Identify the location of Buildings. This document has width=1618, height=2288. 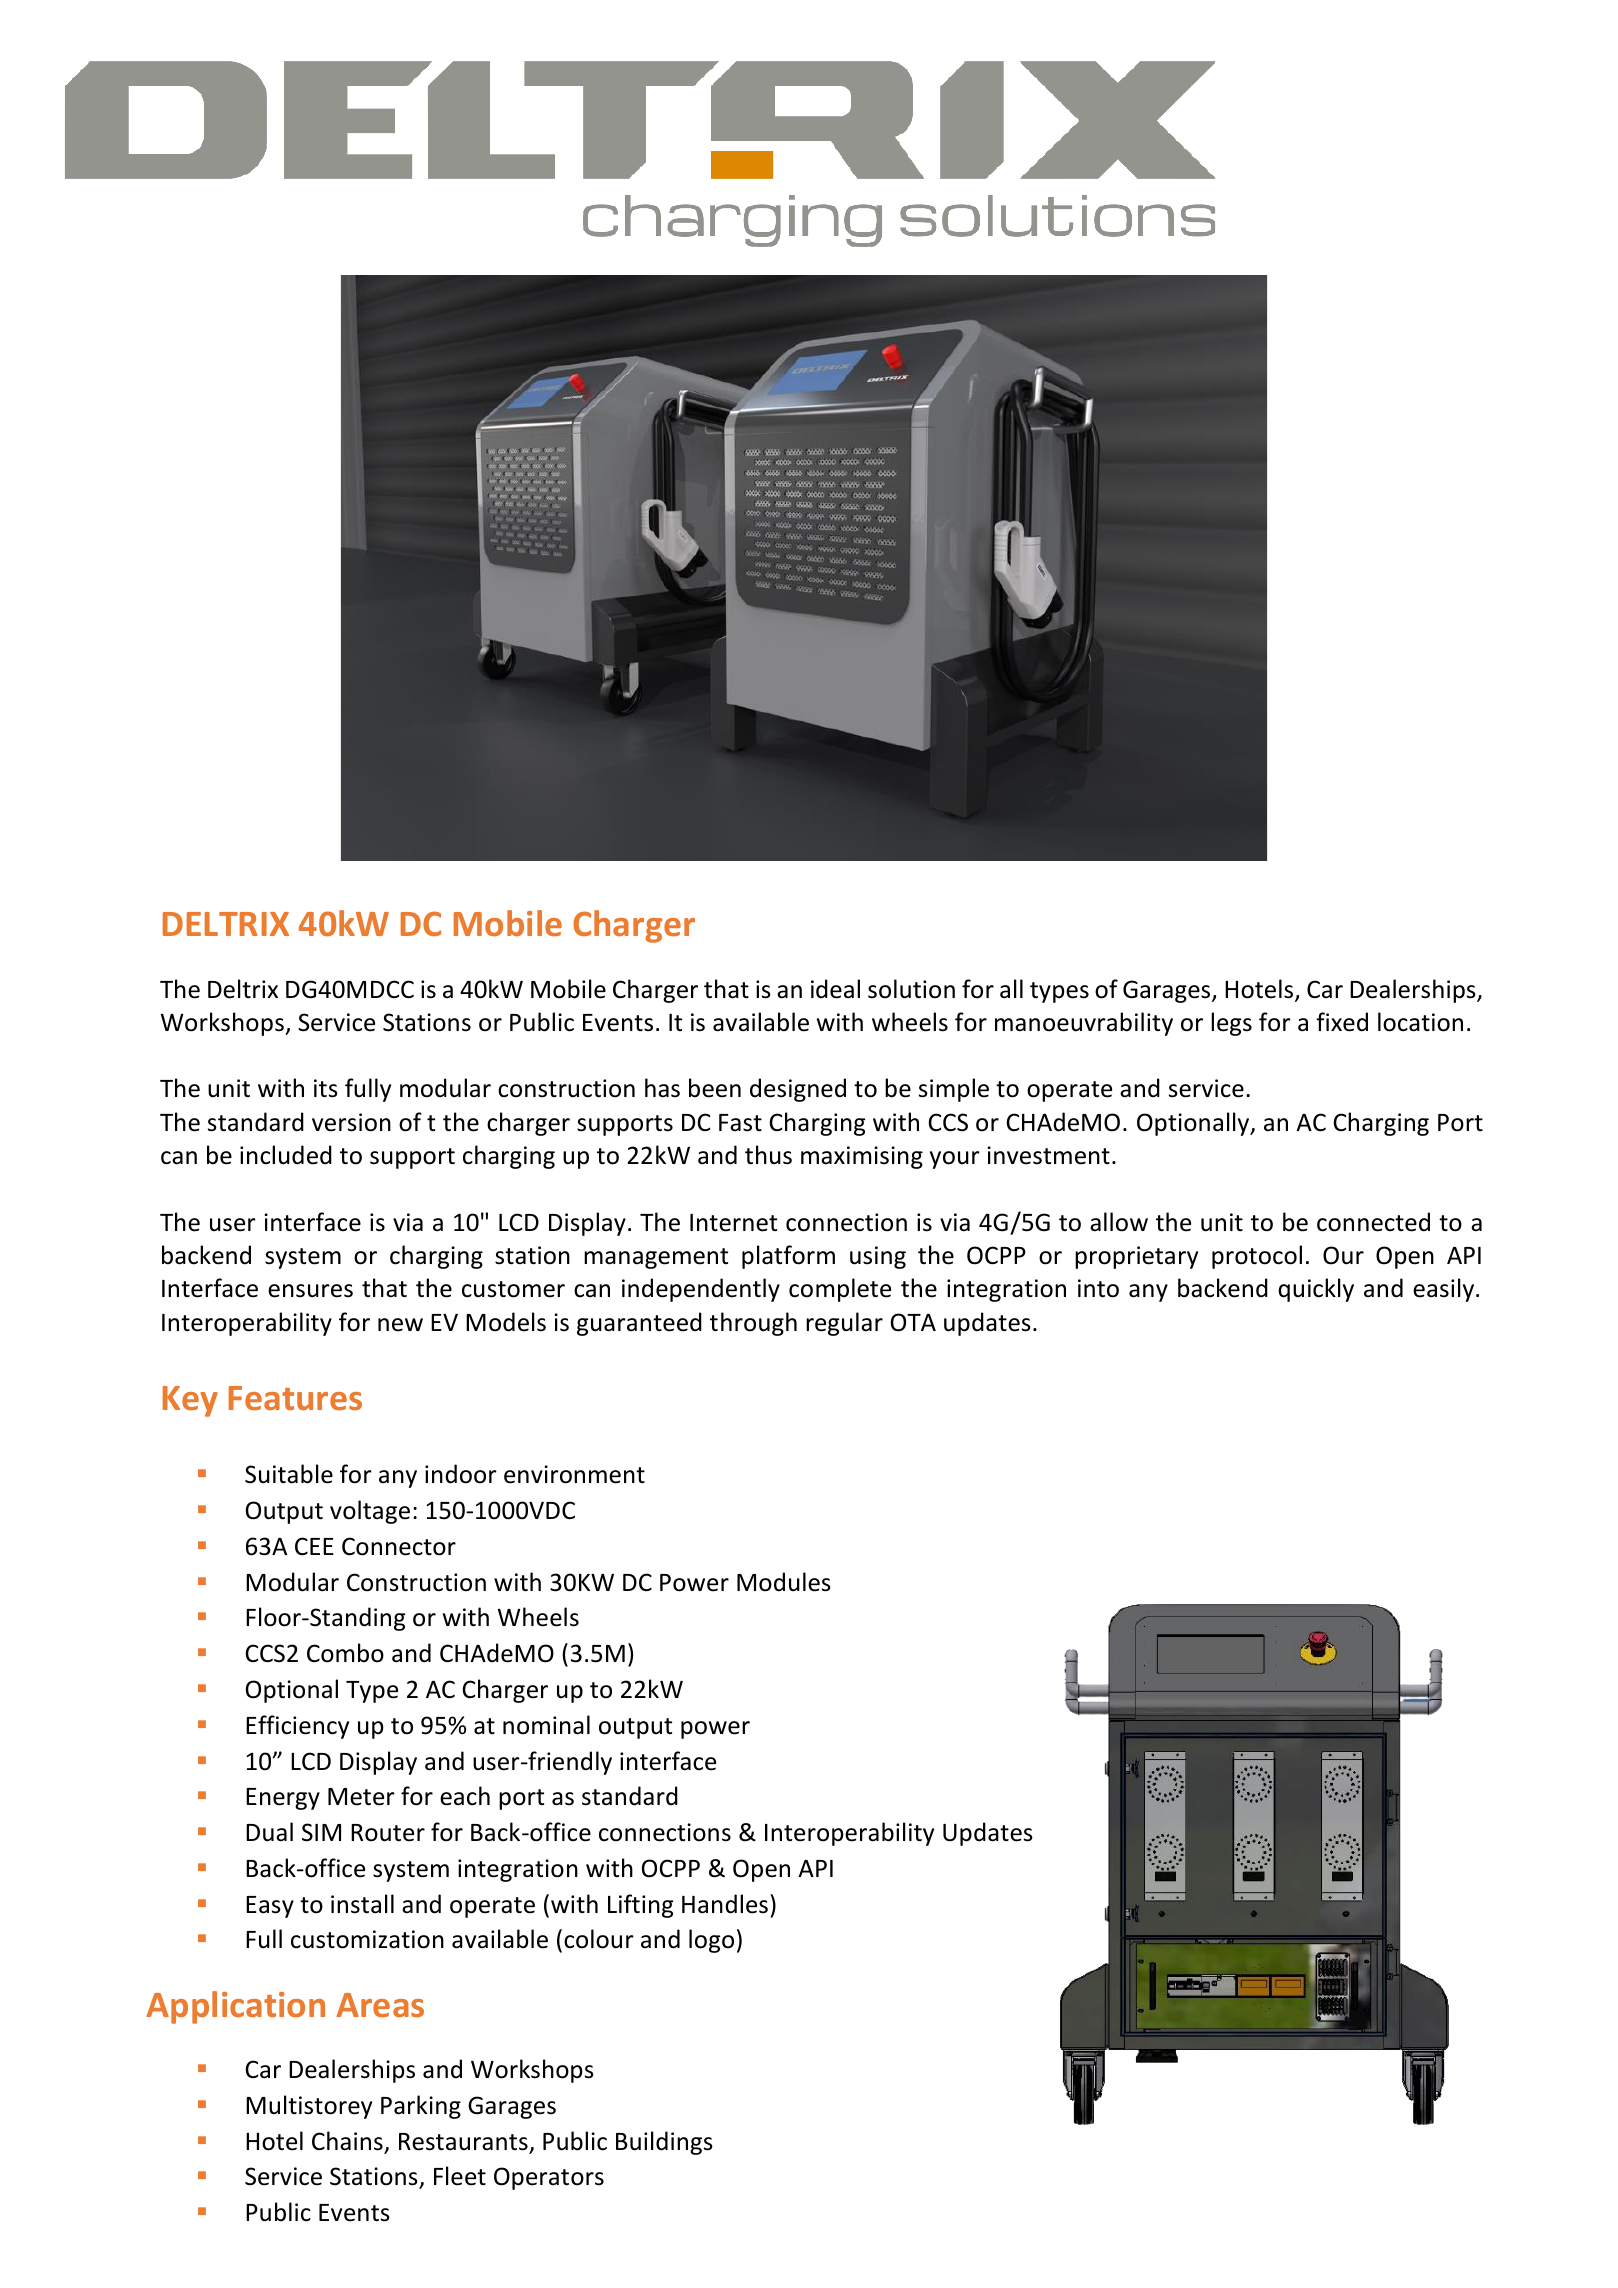
(664, 2143).
